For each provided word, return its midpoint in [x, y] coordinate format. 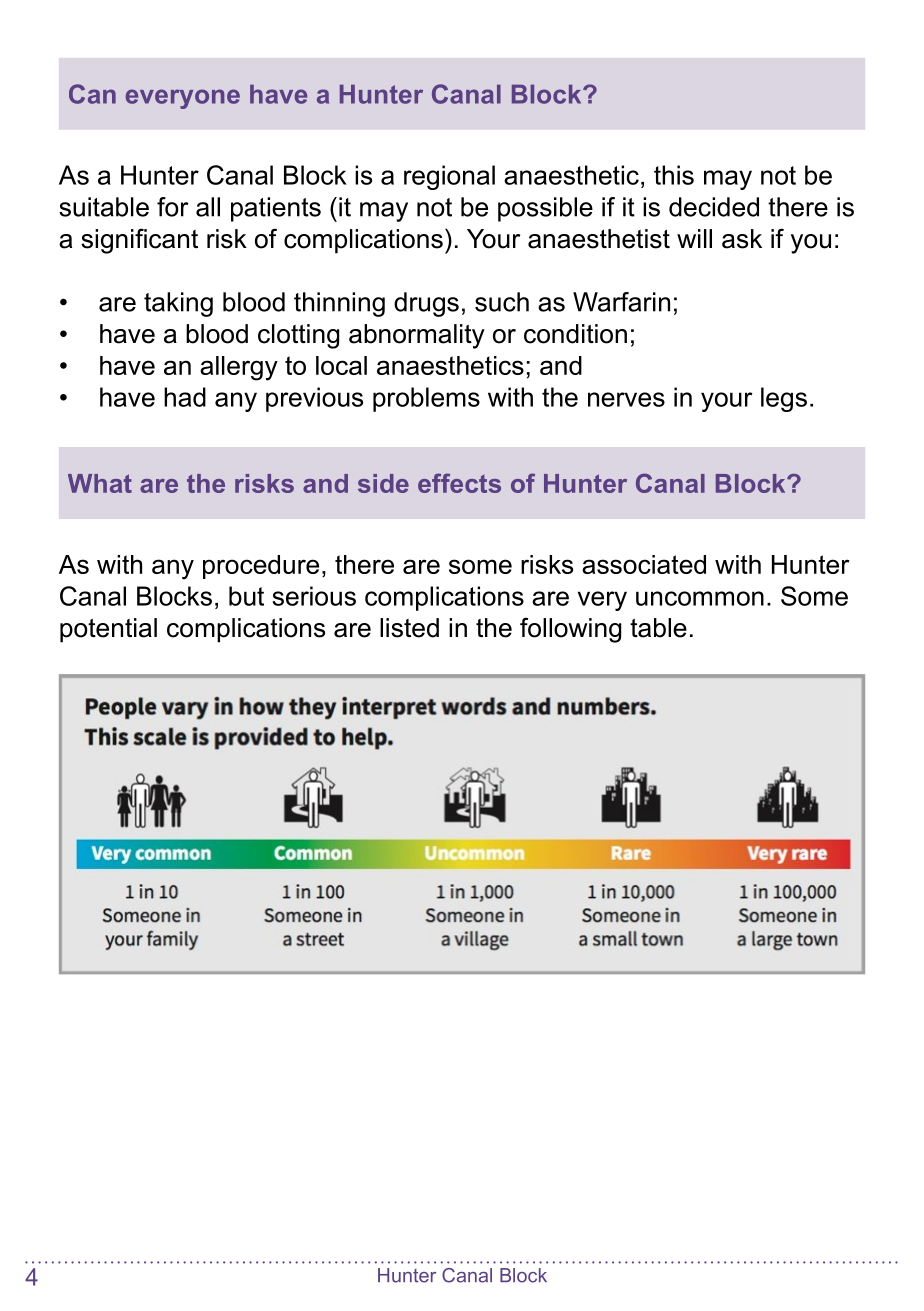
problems [426, 399]
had [185, 397]
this [674, 175]
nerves [626, 399]
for [173, 207]
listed [409, 628]
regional [449, 177]
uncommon [700, 598]
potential [108, 630]
